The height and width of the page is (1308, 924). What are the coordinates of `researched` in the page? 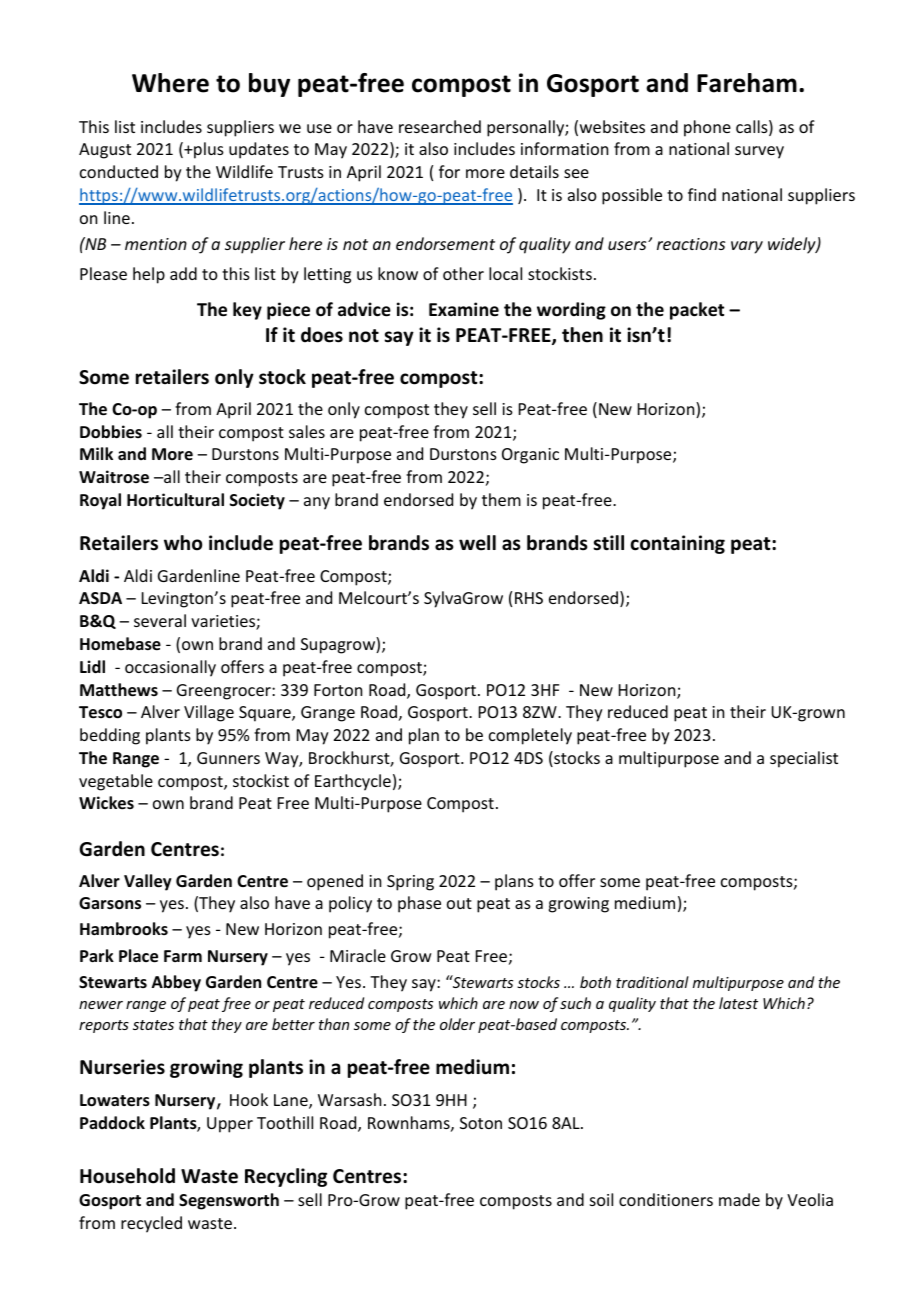 It's located at (440, 126).
